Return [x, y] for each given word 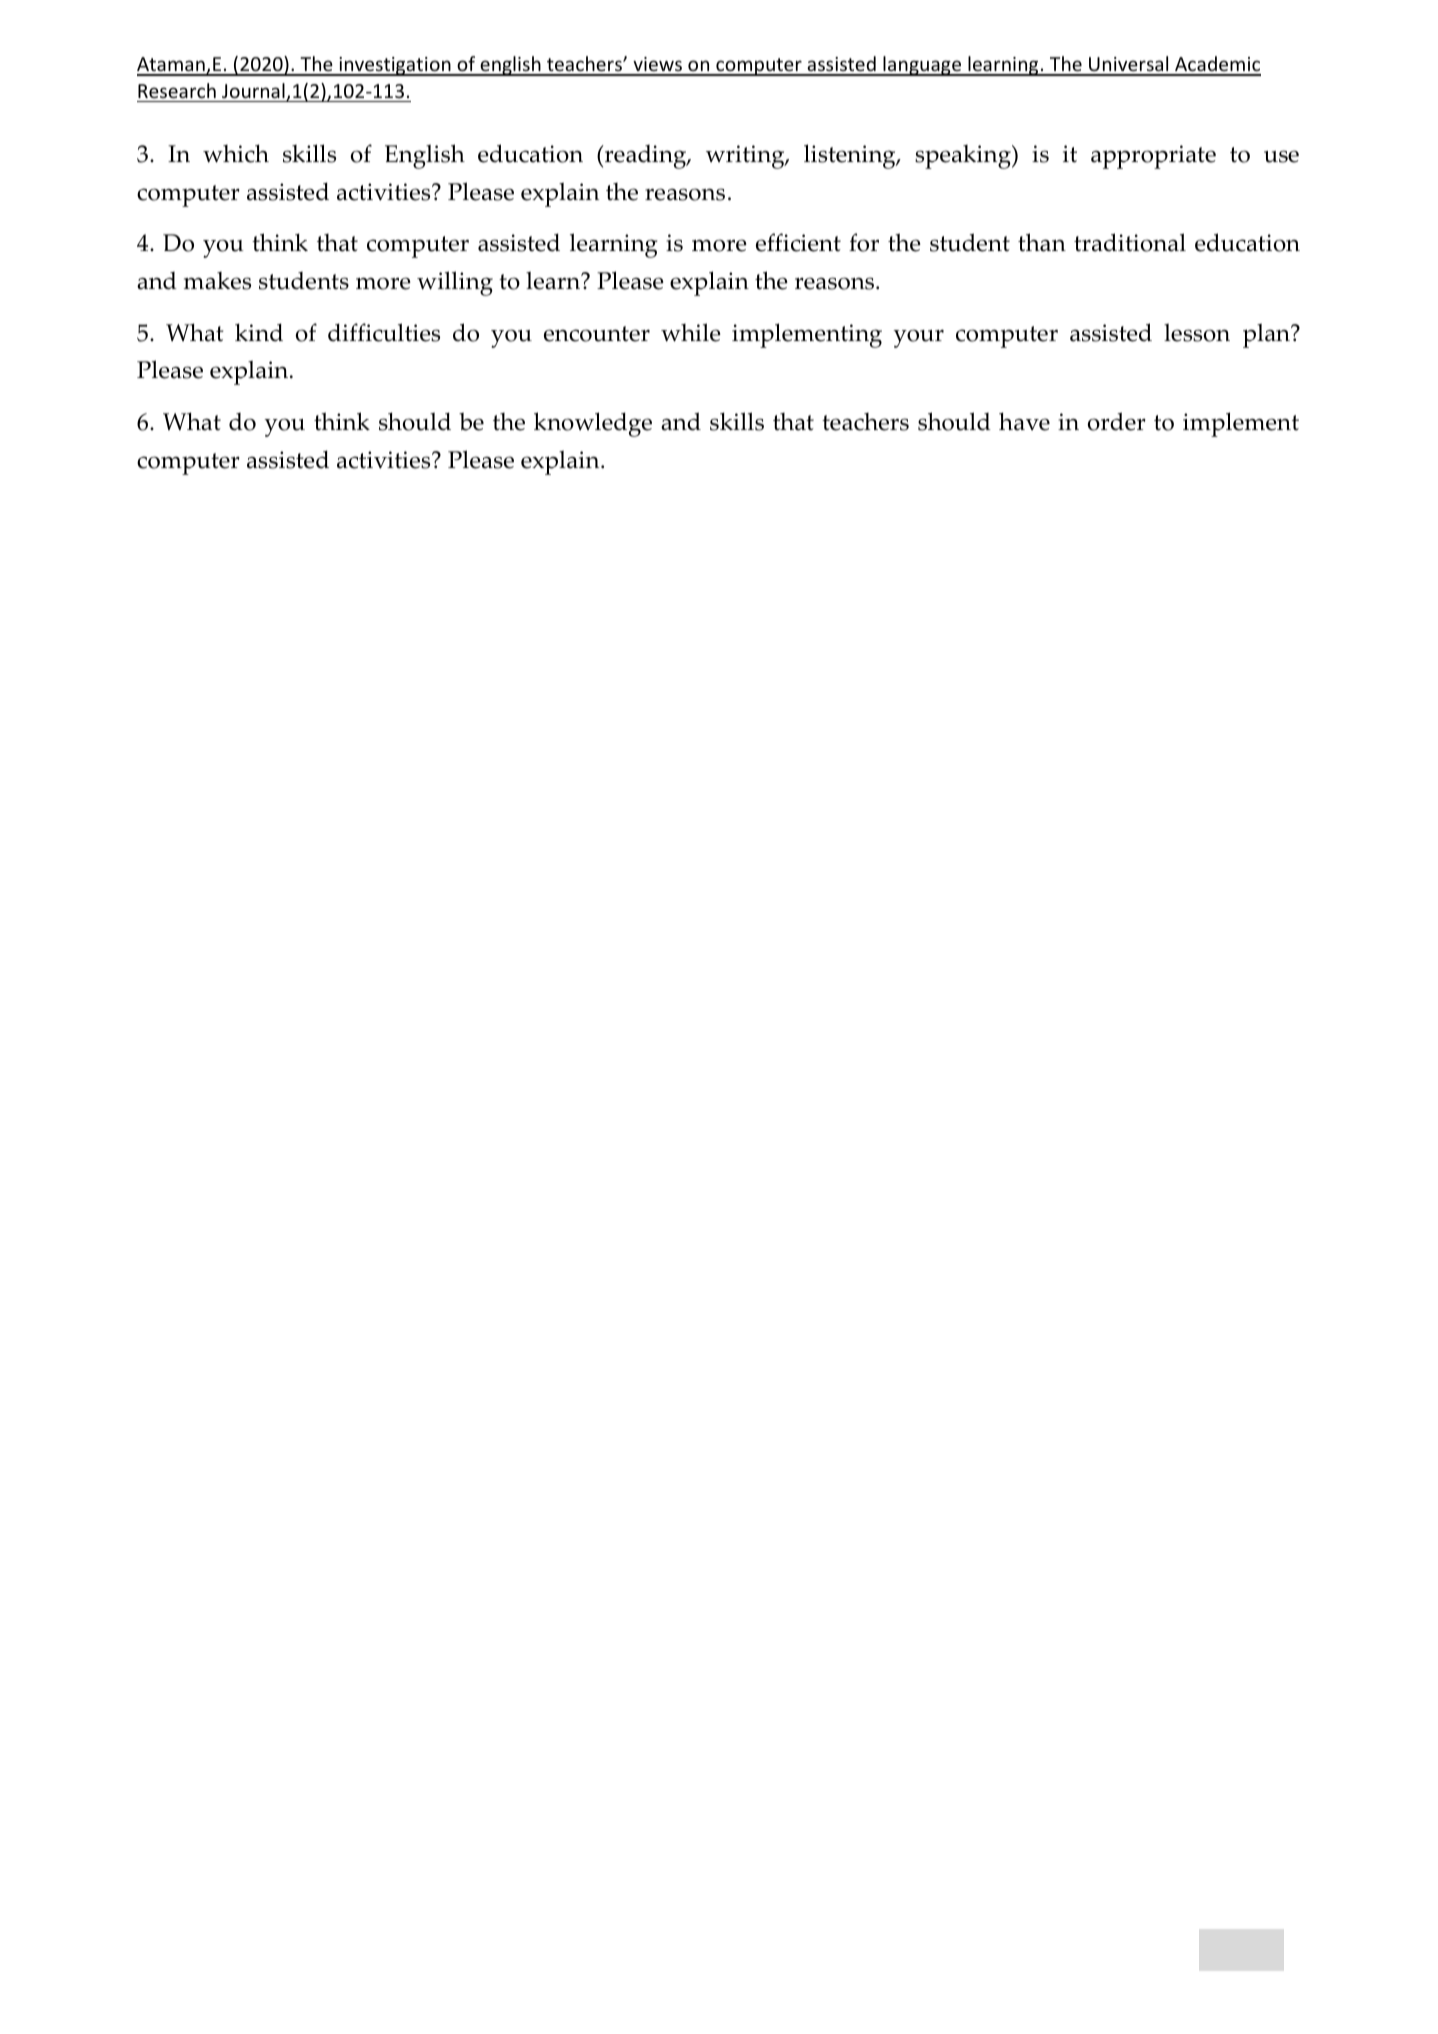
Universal [1129, 65]
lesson [1197, 332]
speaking [964, 157]
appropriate [1153, 157]
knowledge [593, 424]
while [691, 332]
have [1024, 421]
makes [217, 281]
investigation [395, 66]
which [236, 153]
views [658, 66]
